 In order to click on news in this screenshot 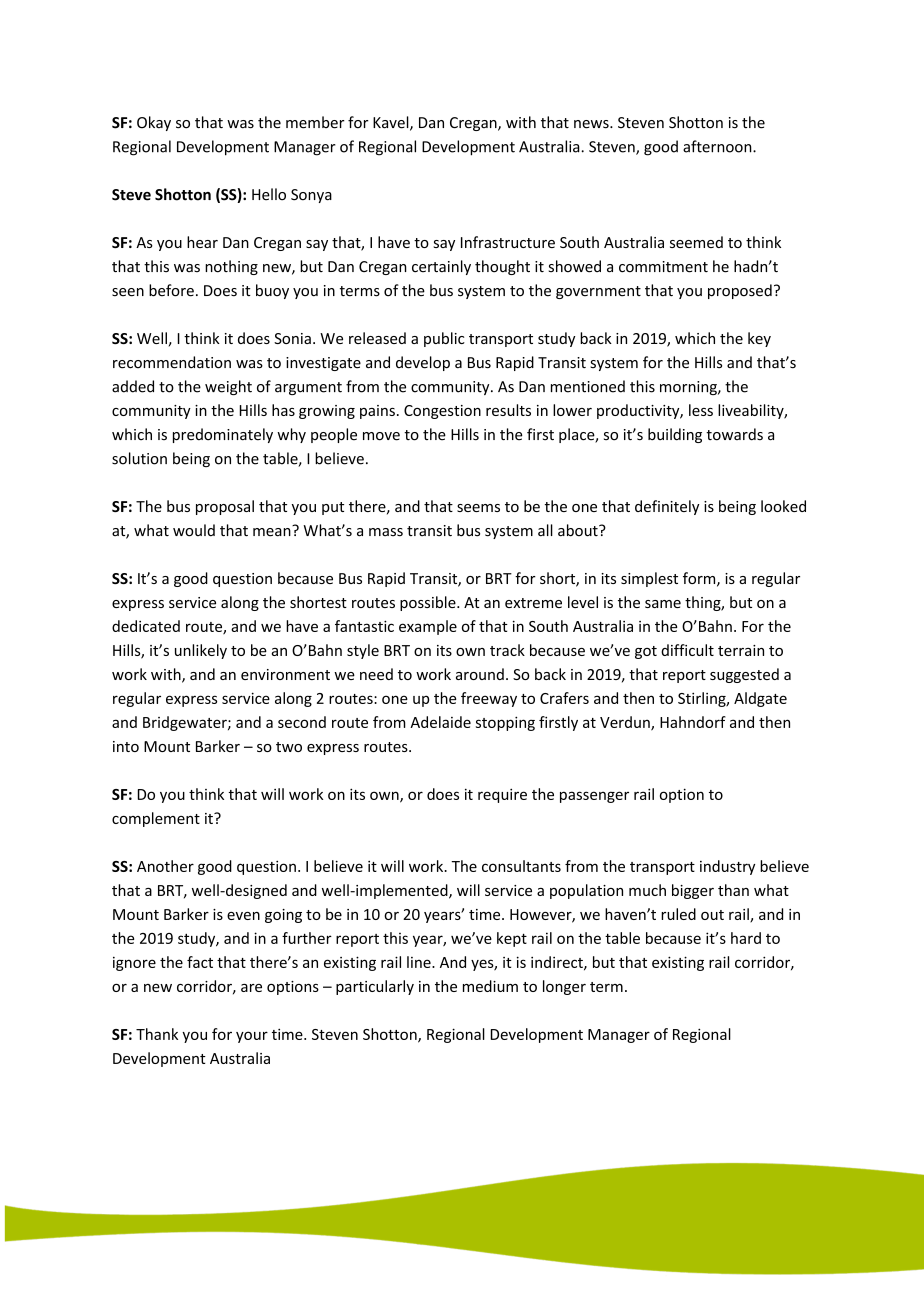, I will do `click(592, 124)`.
